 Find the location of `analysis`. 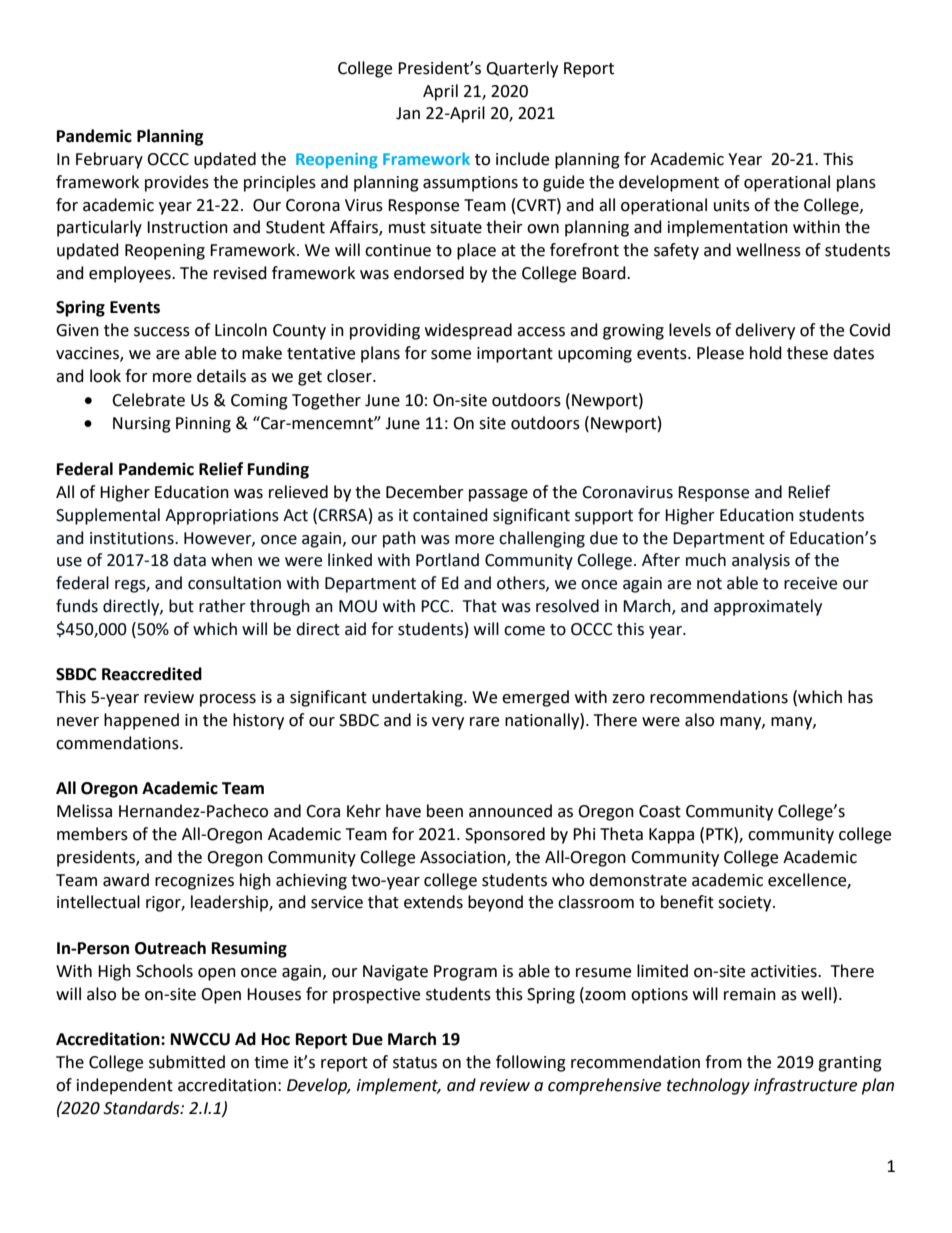

analysis is located at coordinates (761, 561).
